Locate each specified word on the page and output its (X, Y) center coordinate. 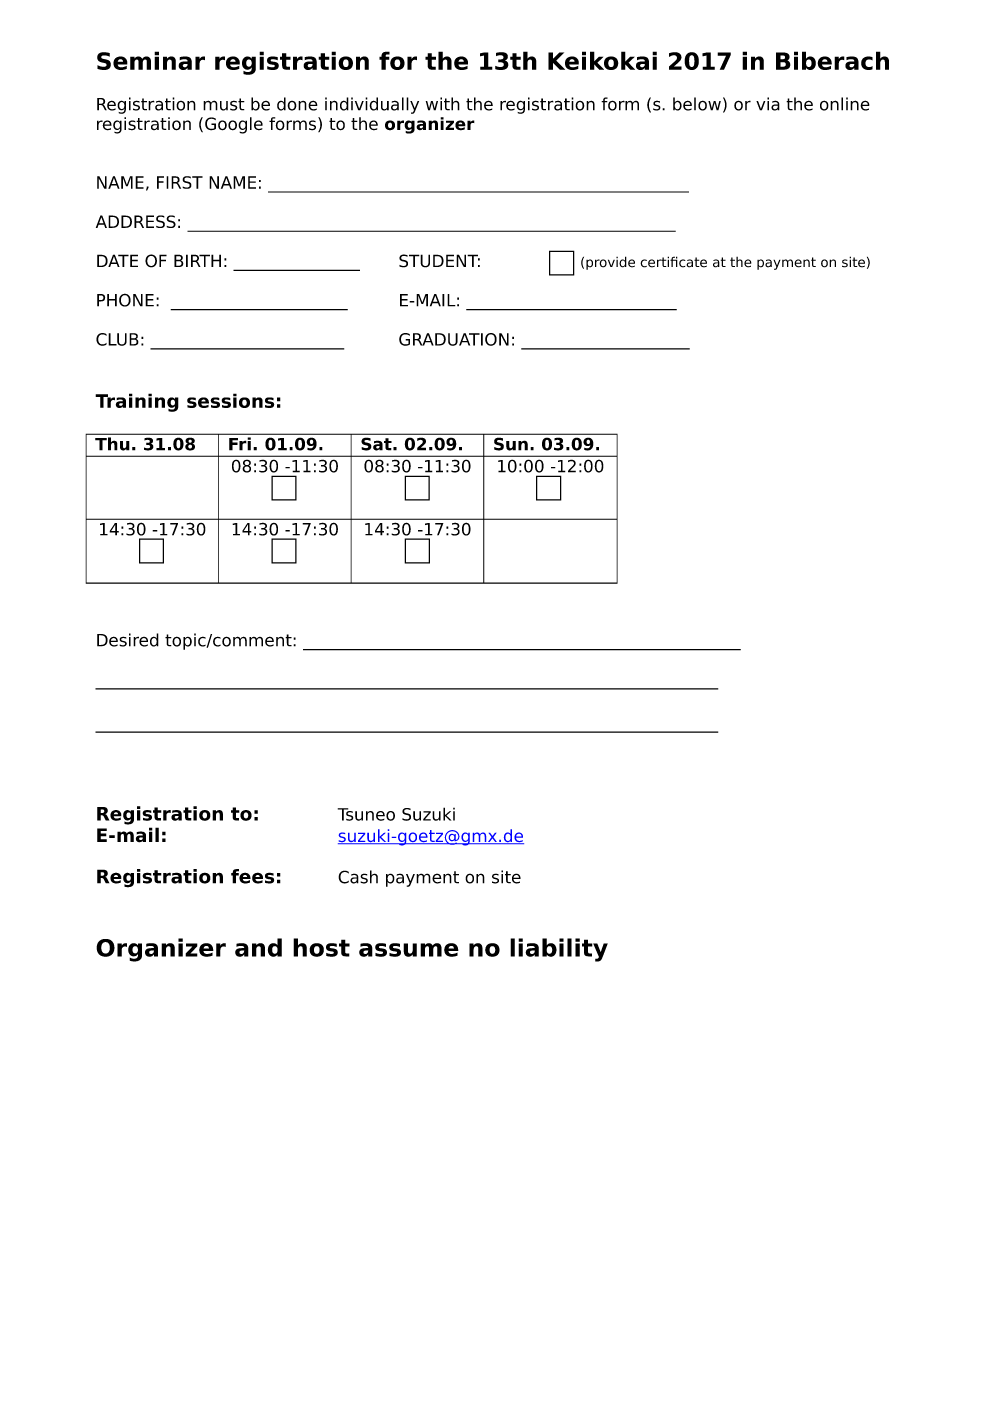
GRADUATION (454, 339)
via (768, 104)
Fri (240, 443)
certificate (673, 262)
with (443, 104)
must (224, 104)
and (258, 947)
